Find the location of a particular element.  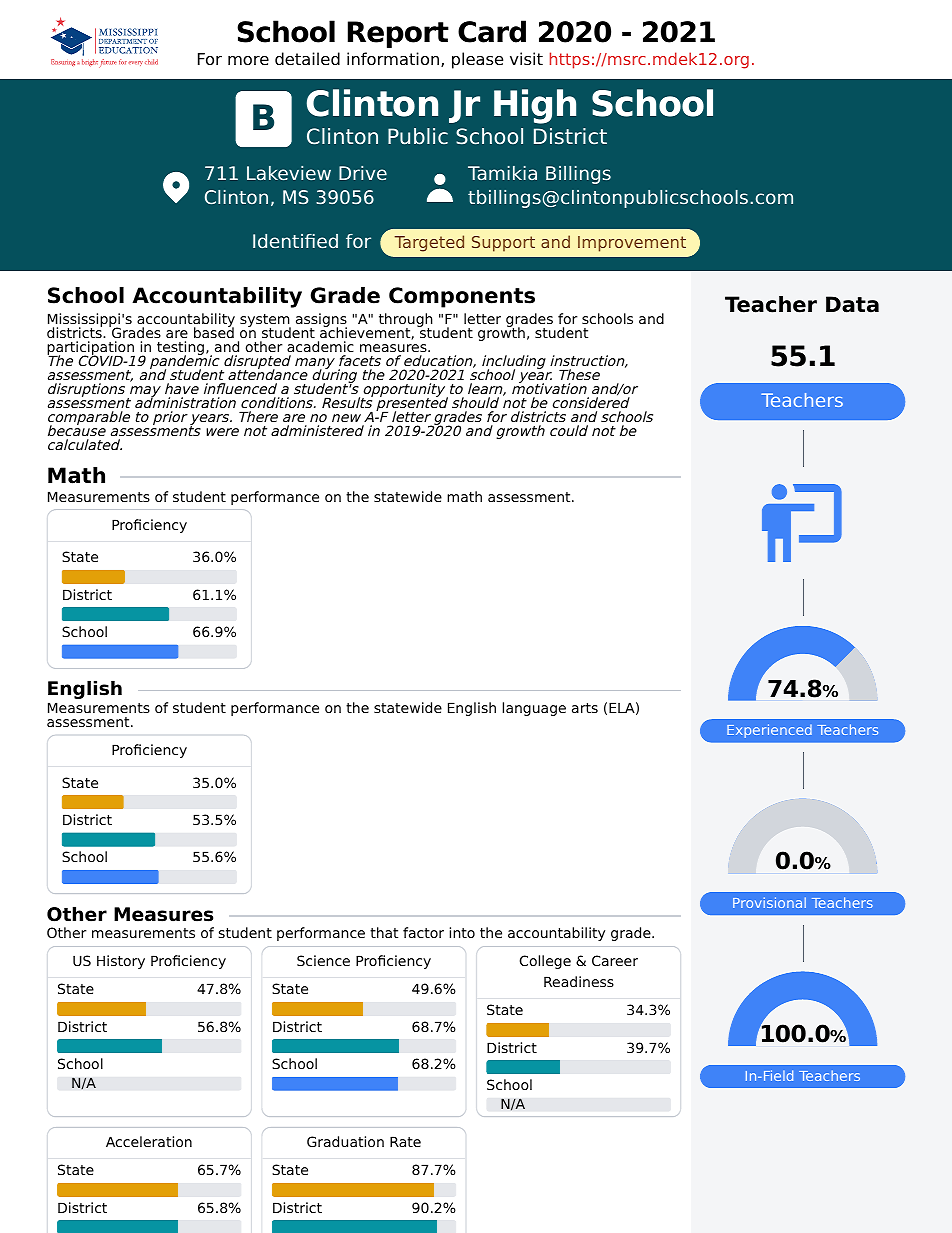

Provisional is located at coordinates (769, 902).
